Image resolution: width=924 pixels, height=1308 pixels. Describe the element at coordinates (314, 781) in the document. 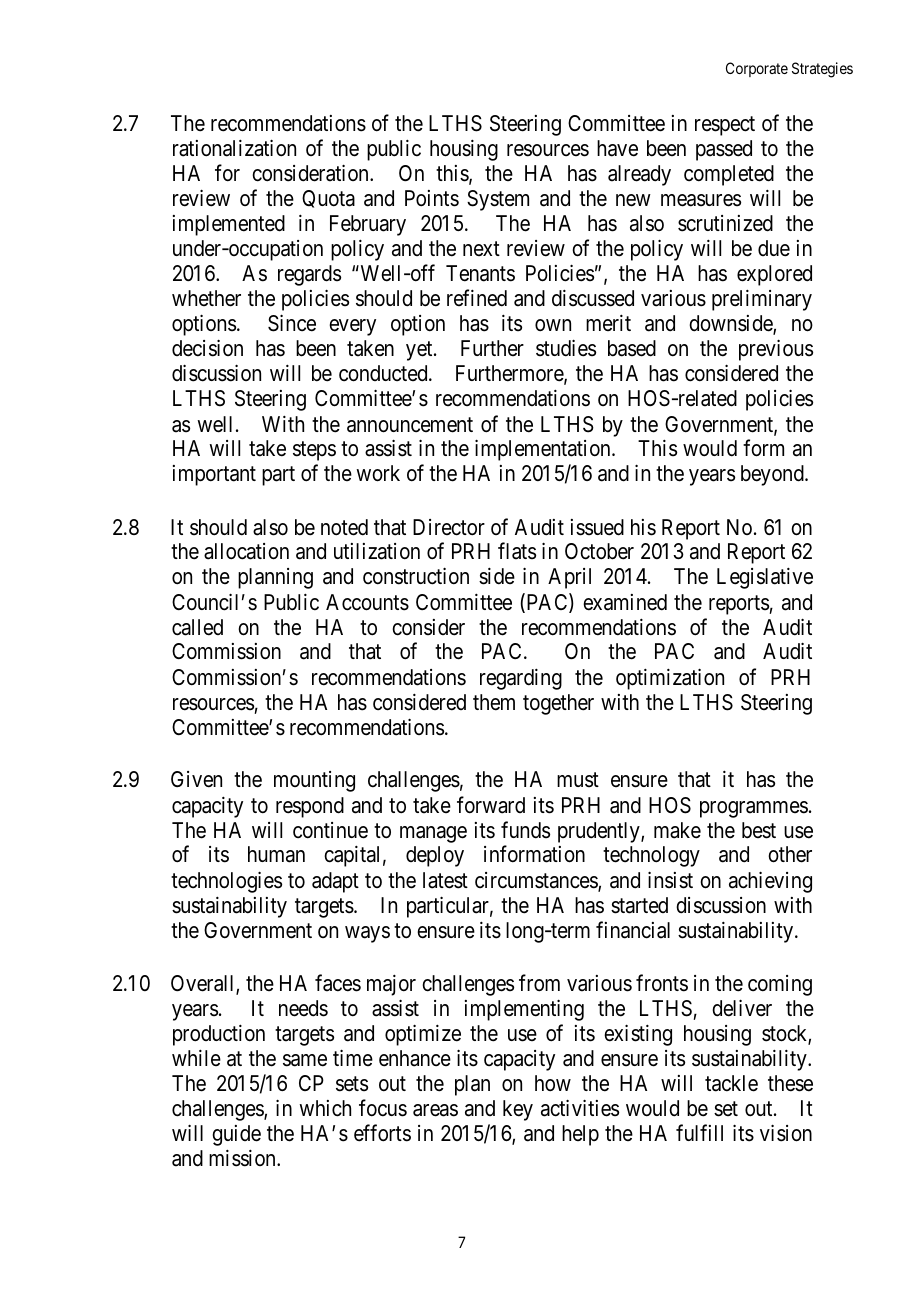

I see `mounting` at that location.
